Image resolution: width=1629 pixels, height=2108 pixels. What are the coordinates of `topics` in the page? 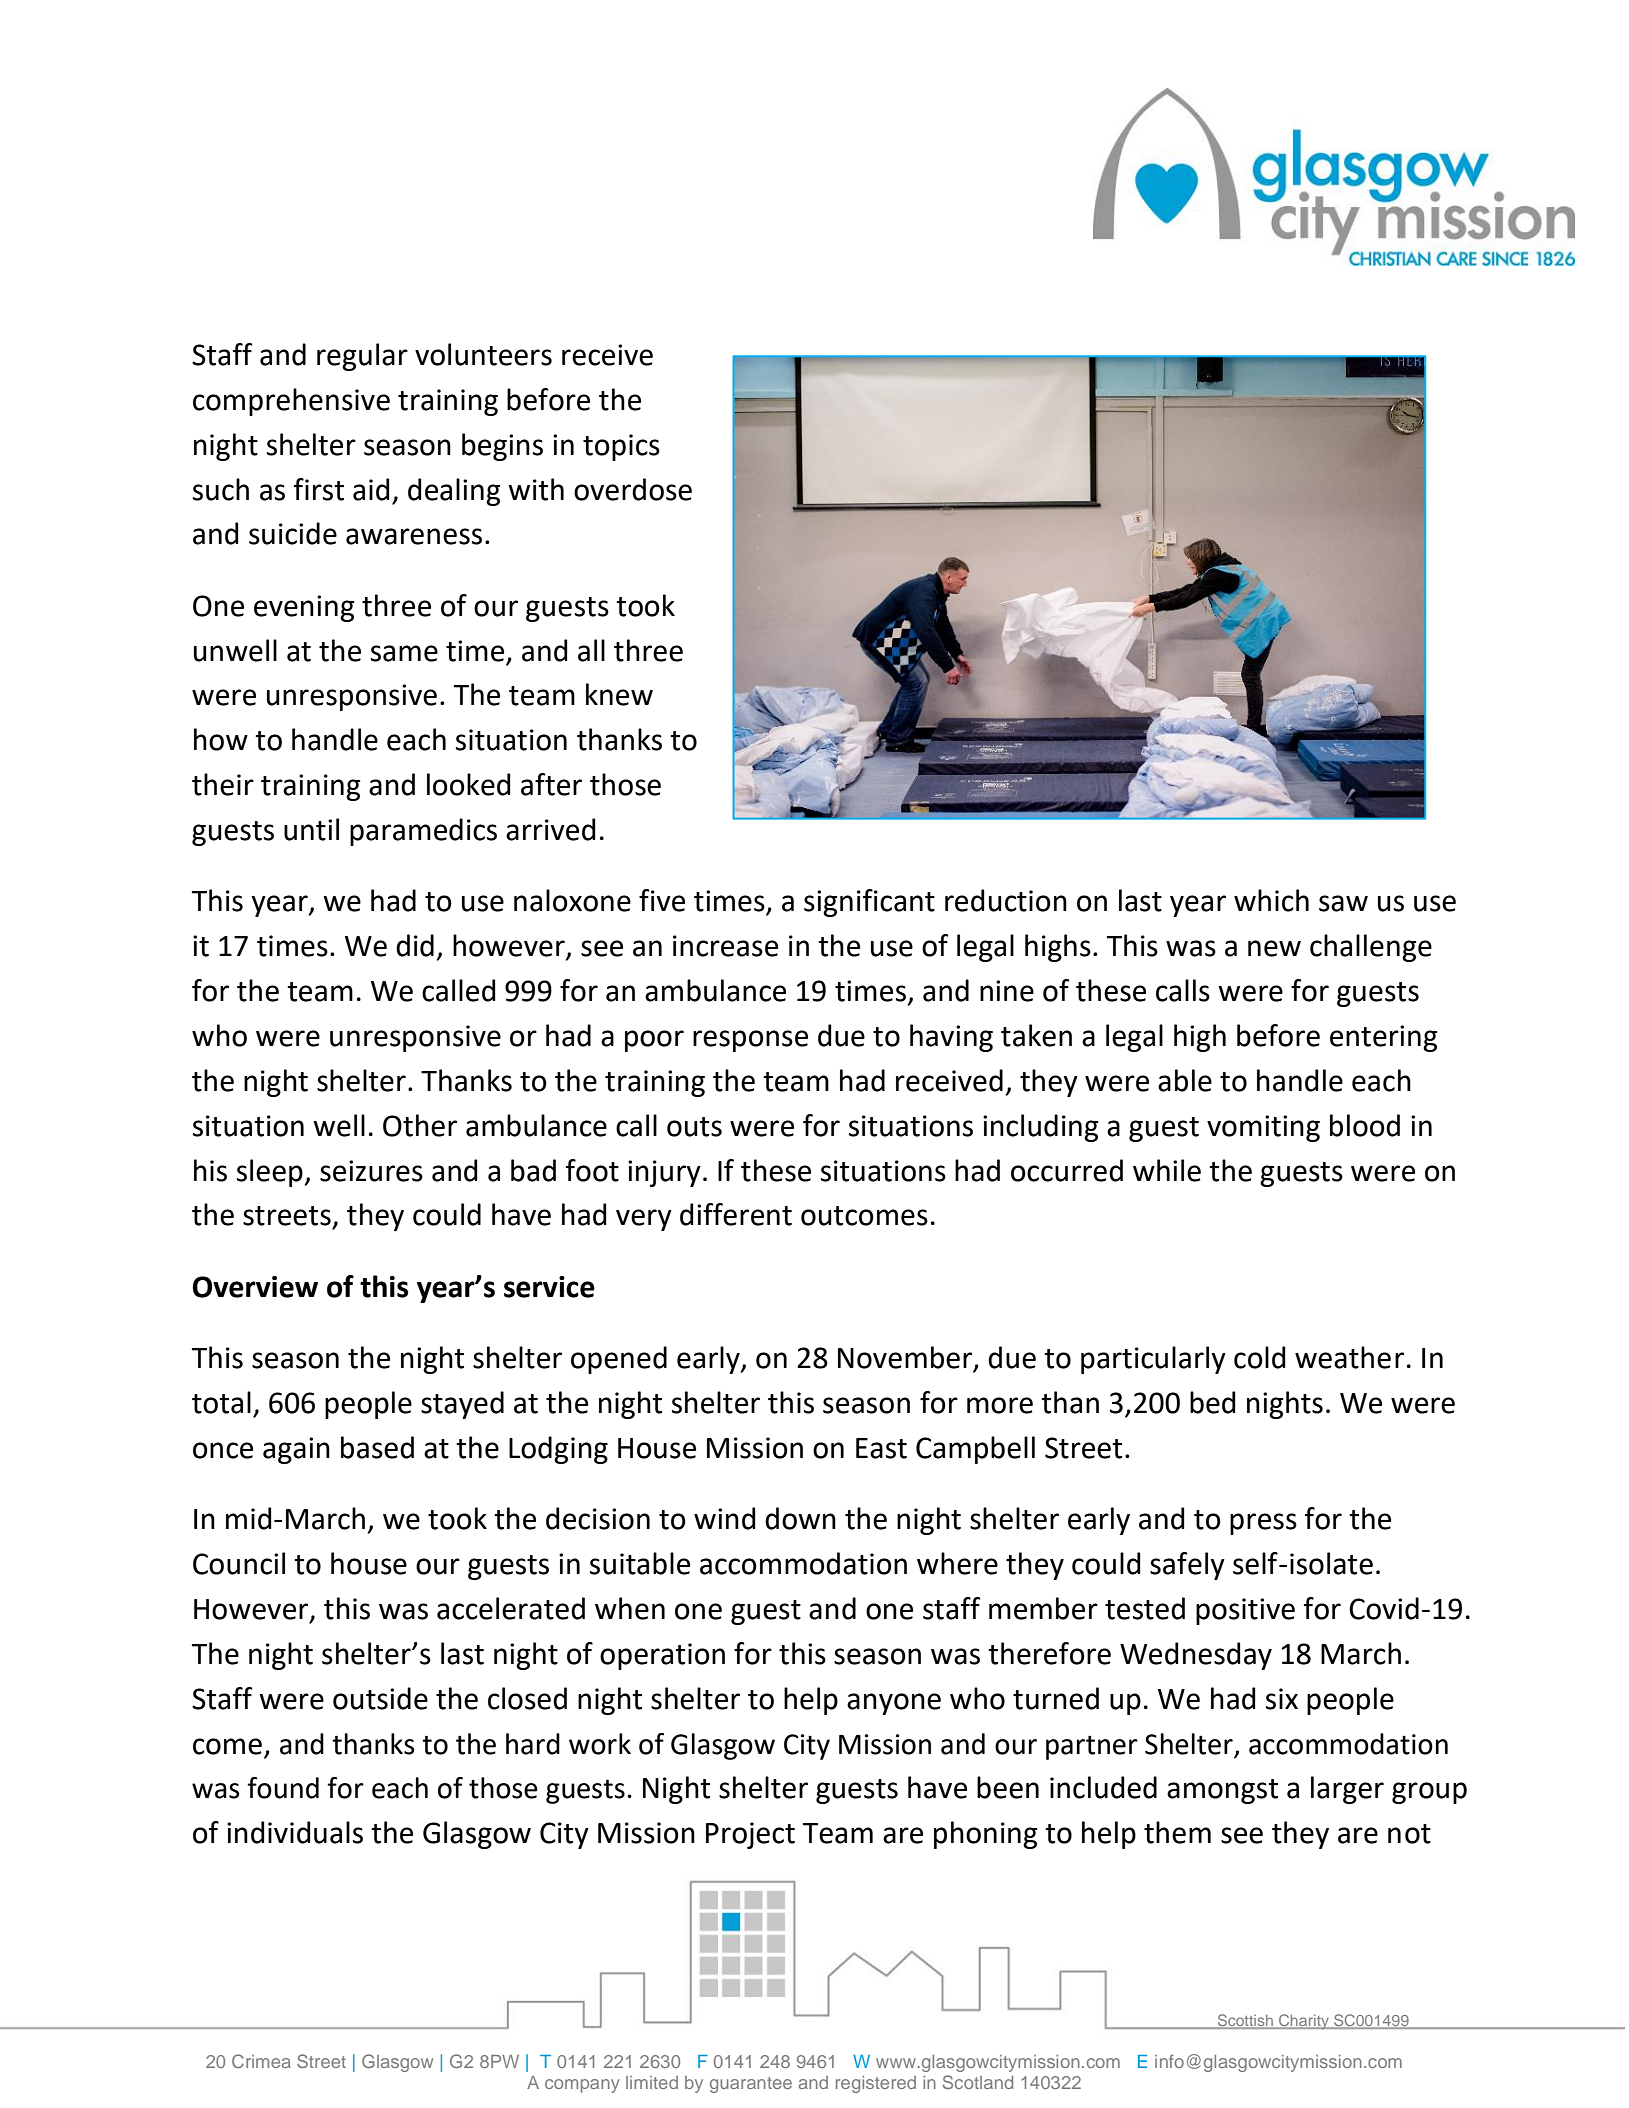 It's located at (621, 447).
